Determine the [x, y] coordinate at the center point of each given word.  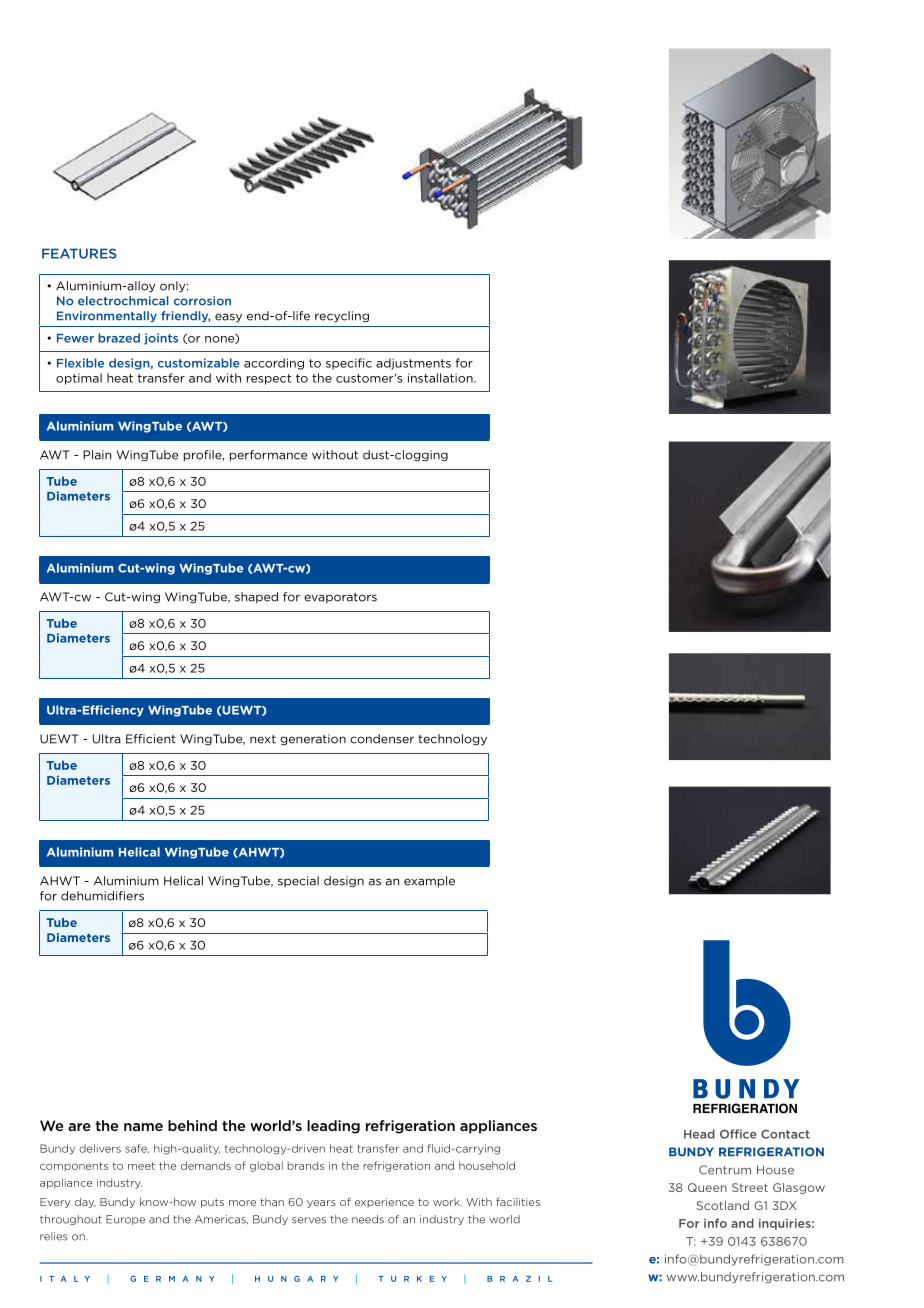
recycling [342, 317]
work [447, 1202]
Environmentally [107, 316]
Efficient [151, 739]
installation [441, 378]
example [429, 881]
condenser [382, 739]
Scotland [722, 1205]
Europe [125, 1220]
